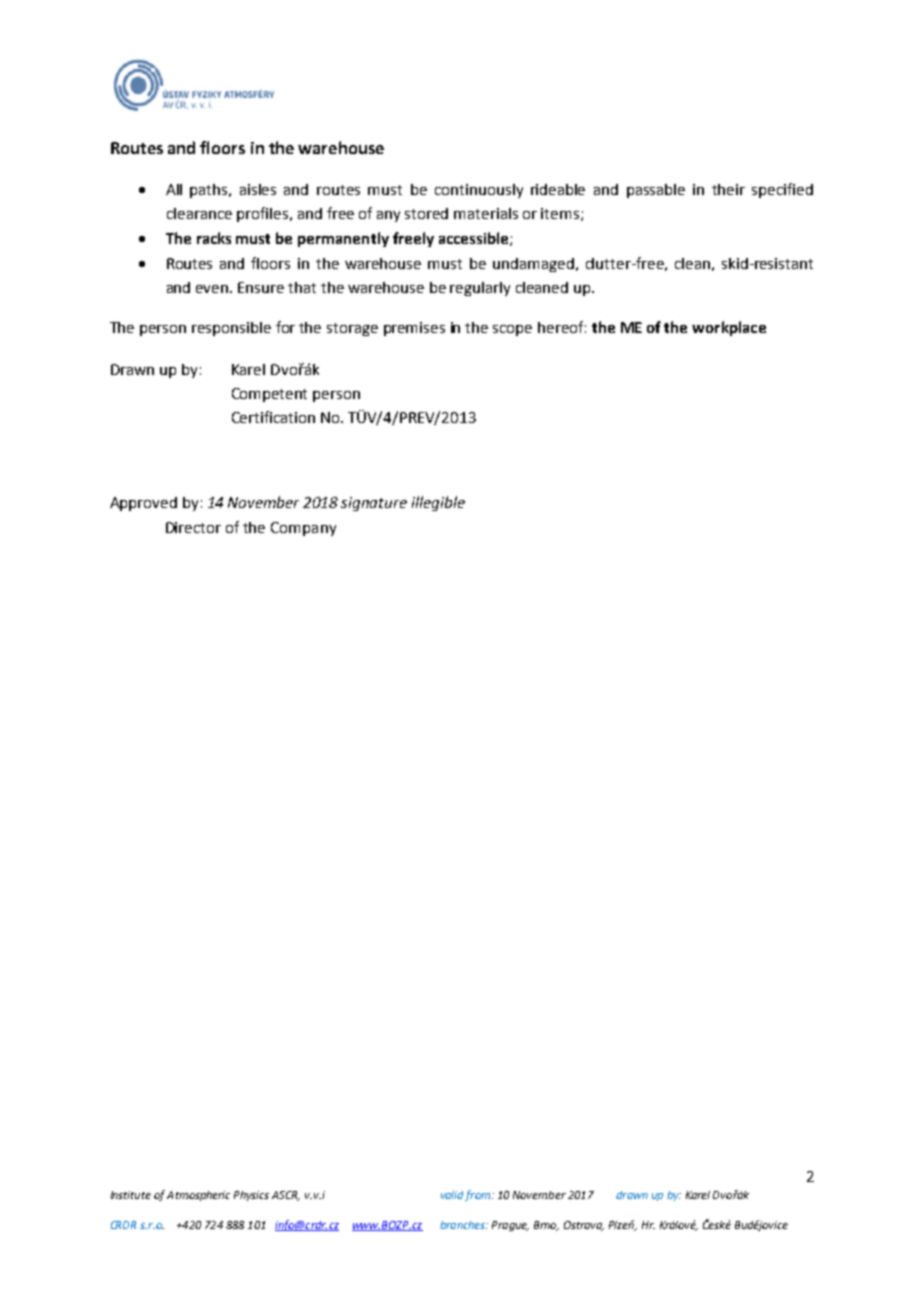  Describe the element at coordinates (729, 328) in the screenshot. I see `workplace` at that location.
